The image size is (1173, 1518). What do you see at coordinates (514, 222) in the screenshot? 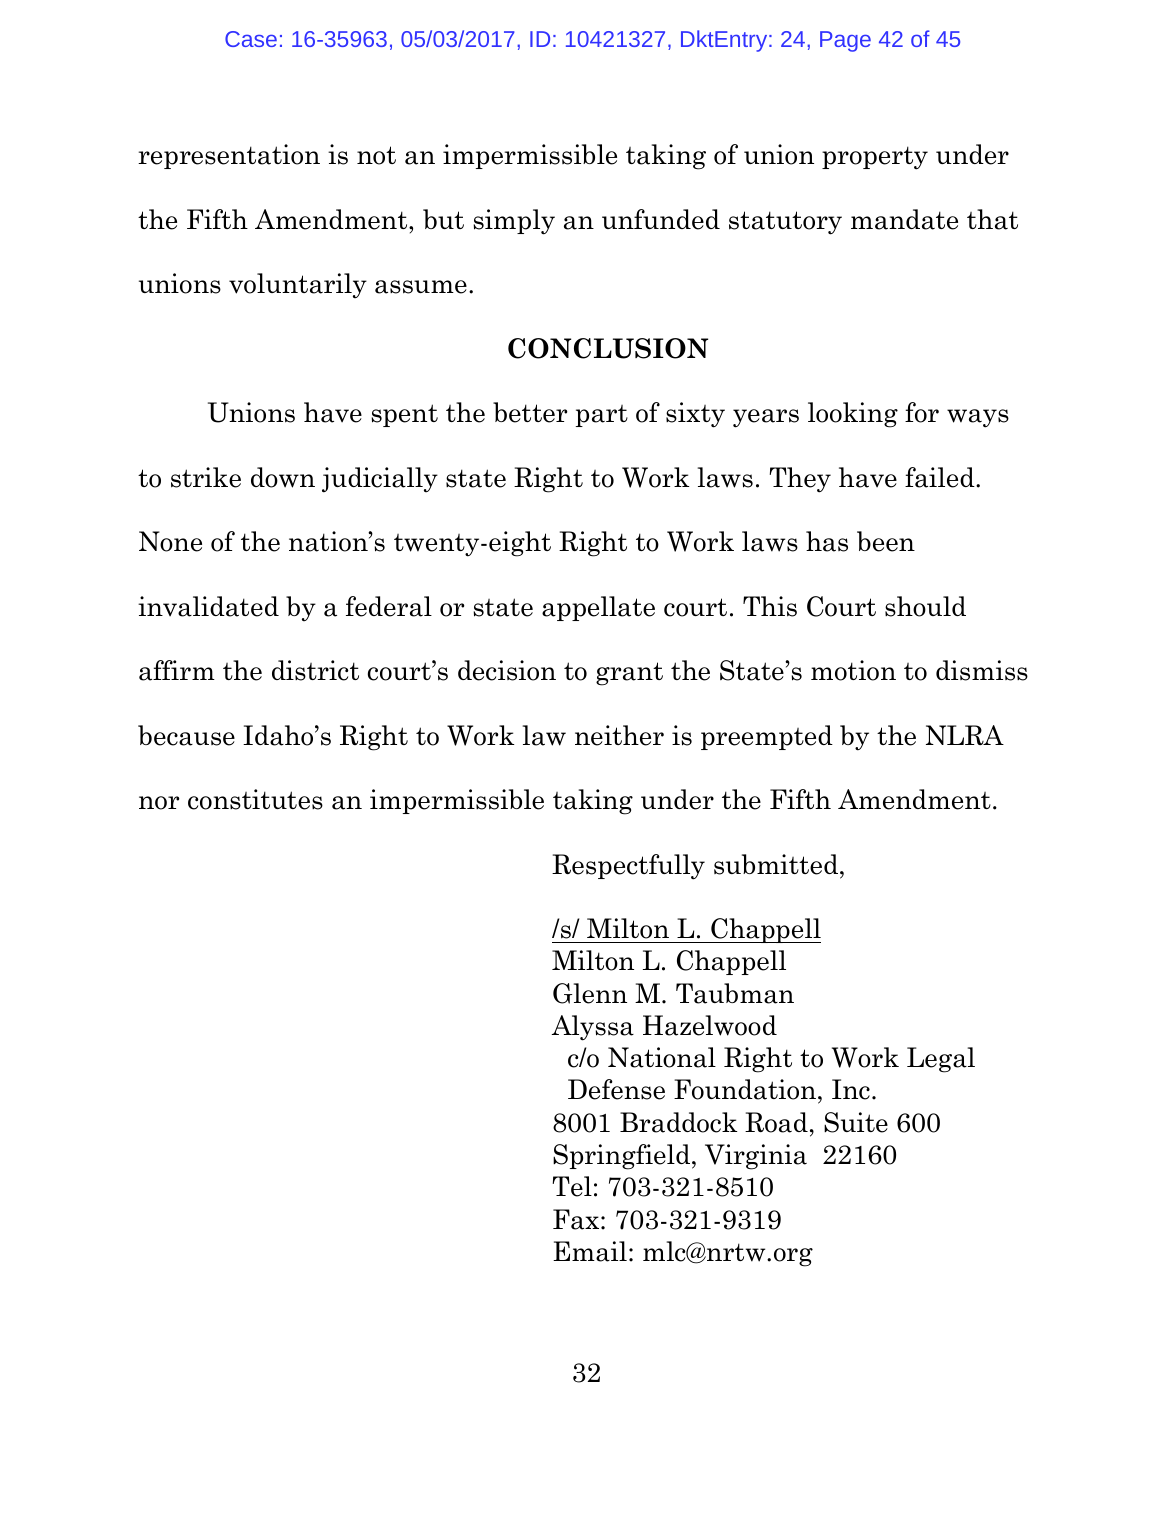
I see `simply` at bounding box center [514, 222].
